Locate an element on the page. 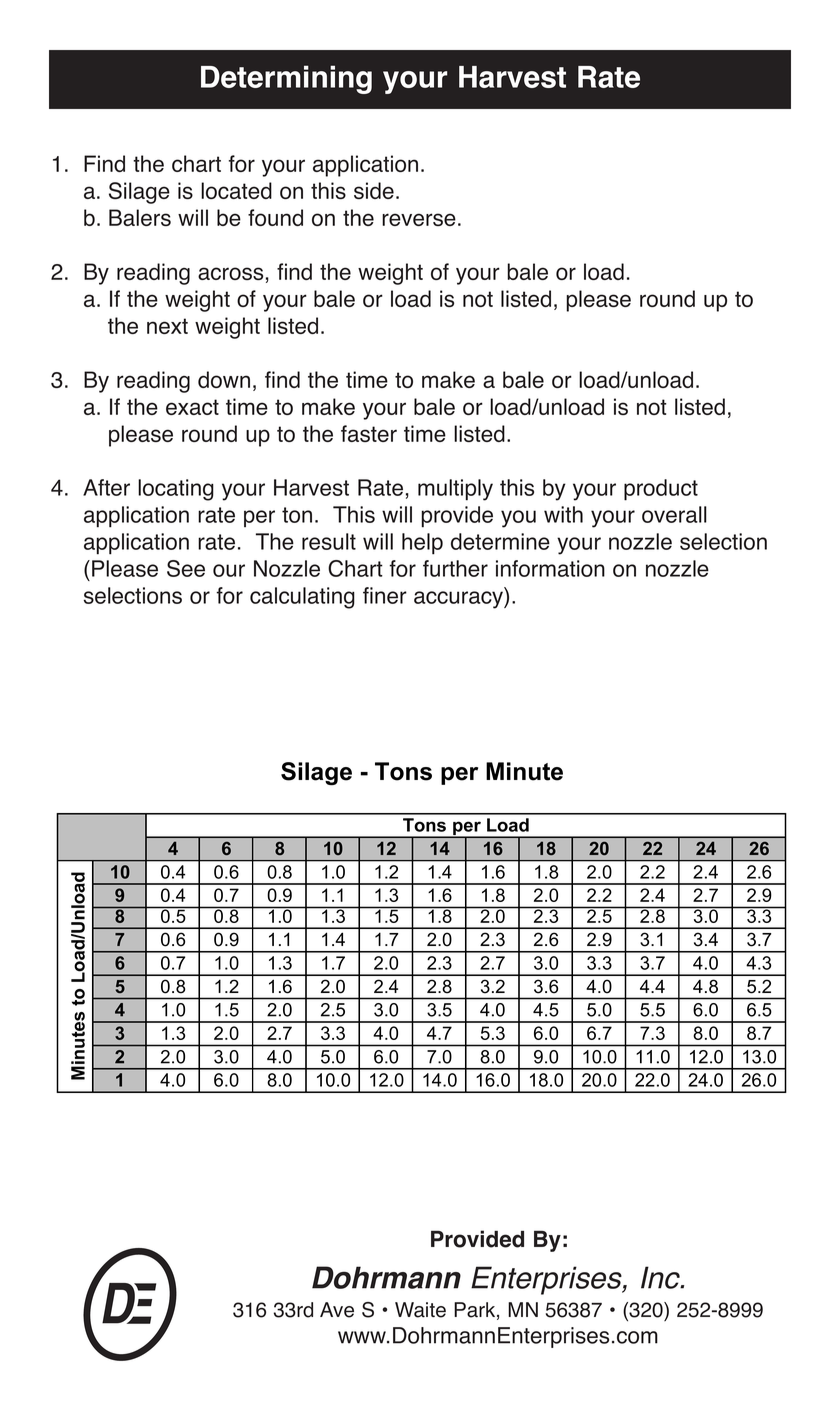  located is located at coordinates (236, 190).
